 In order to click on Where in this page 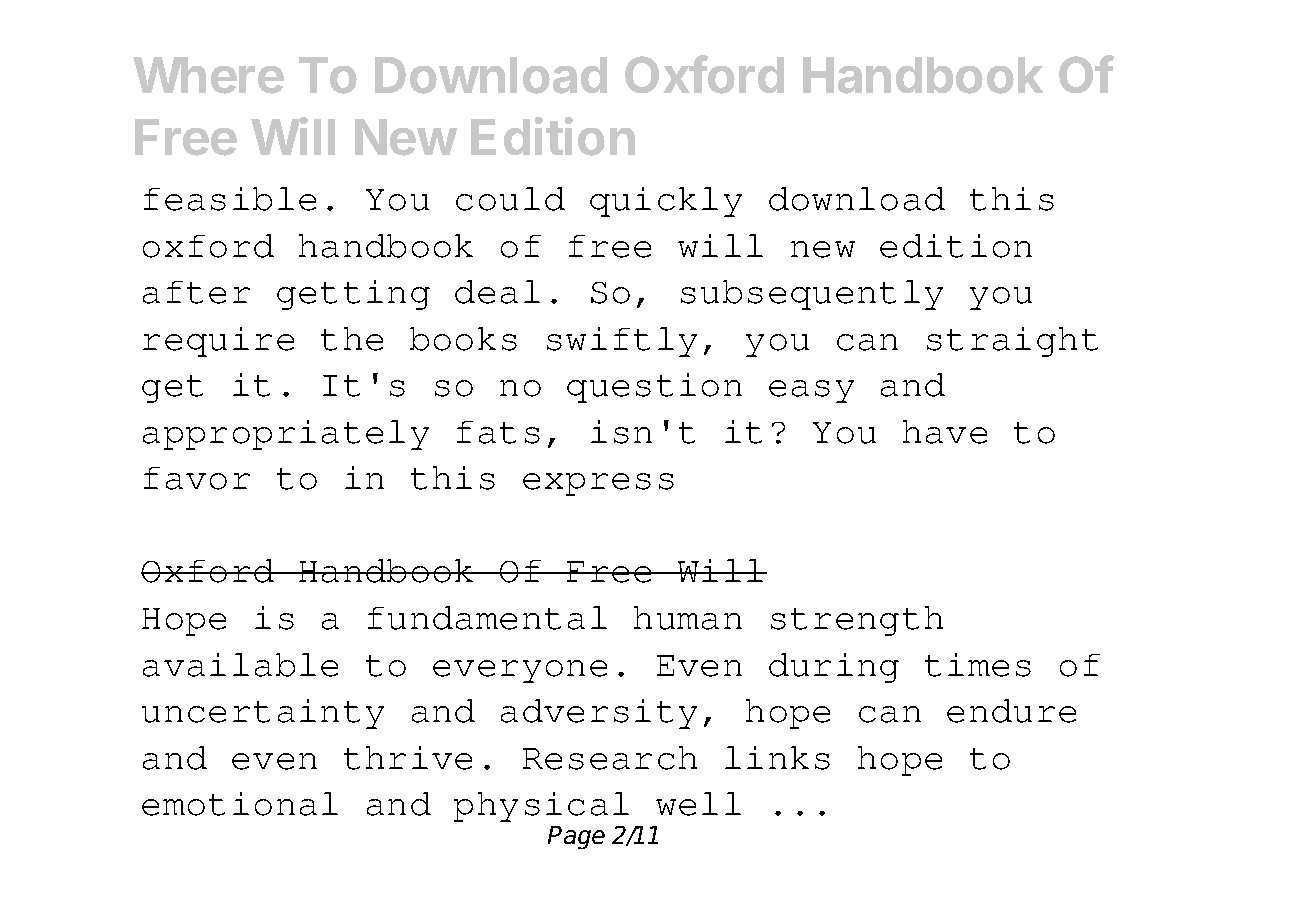, I will do `click(208, 75)`.
